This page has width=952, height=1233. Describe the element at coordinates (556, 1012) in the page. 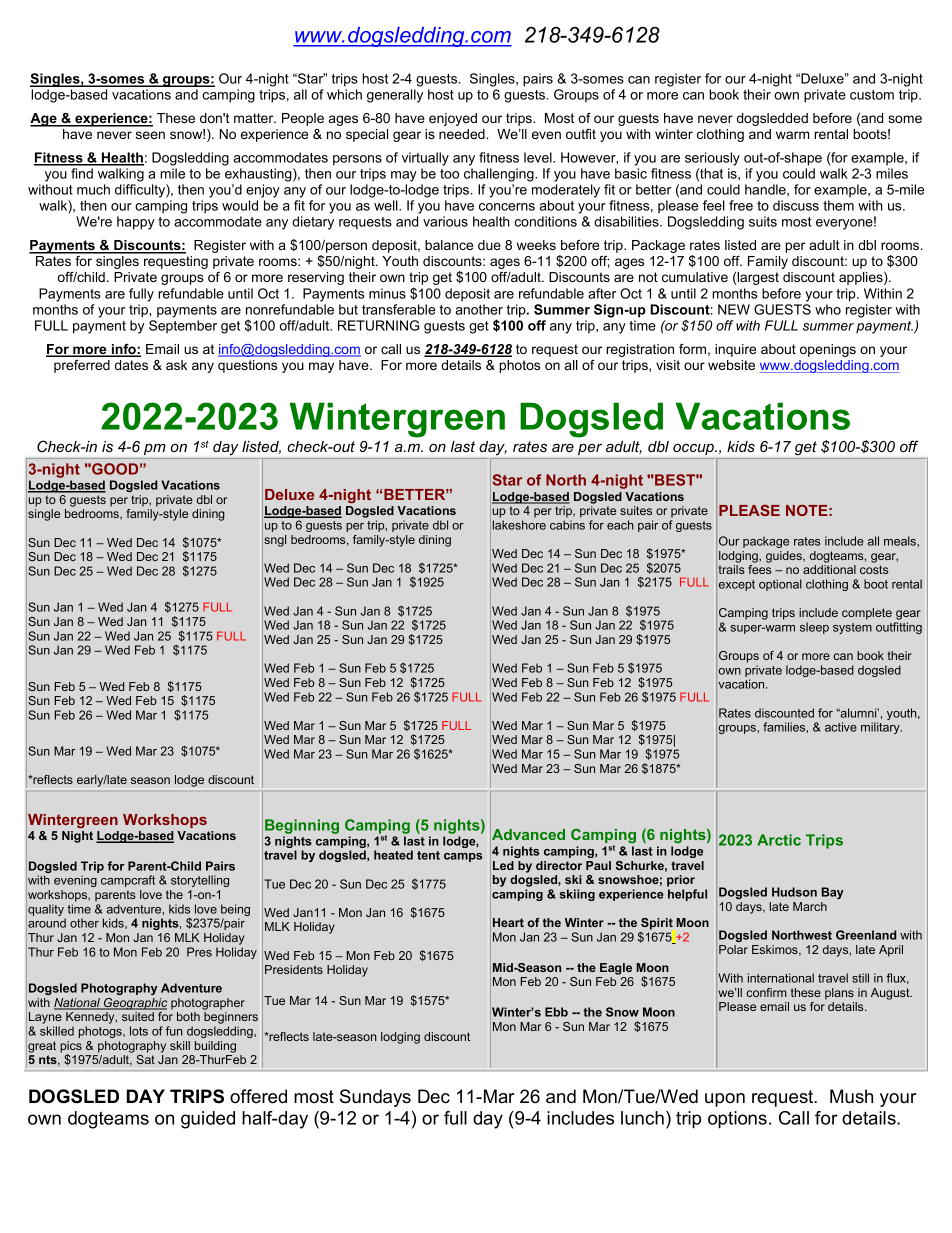

I see `Ebb` at that location.
